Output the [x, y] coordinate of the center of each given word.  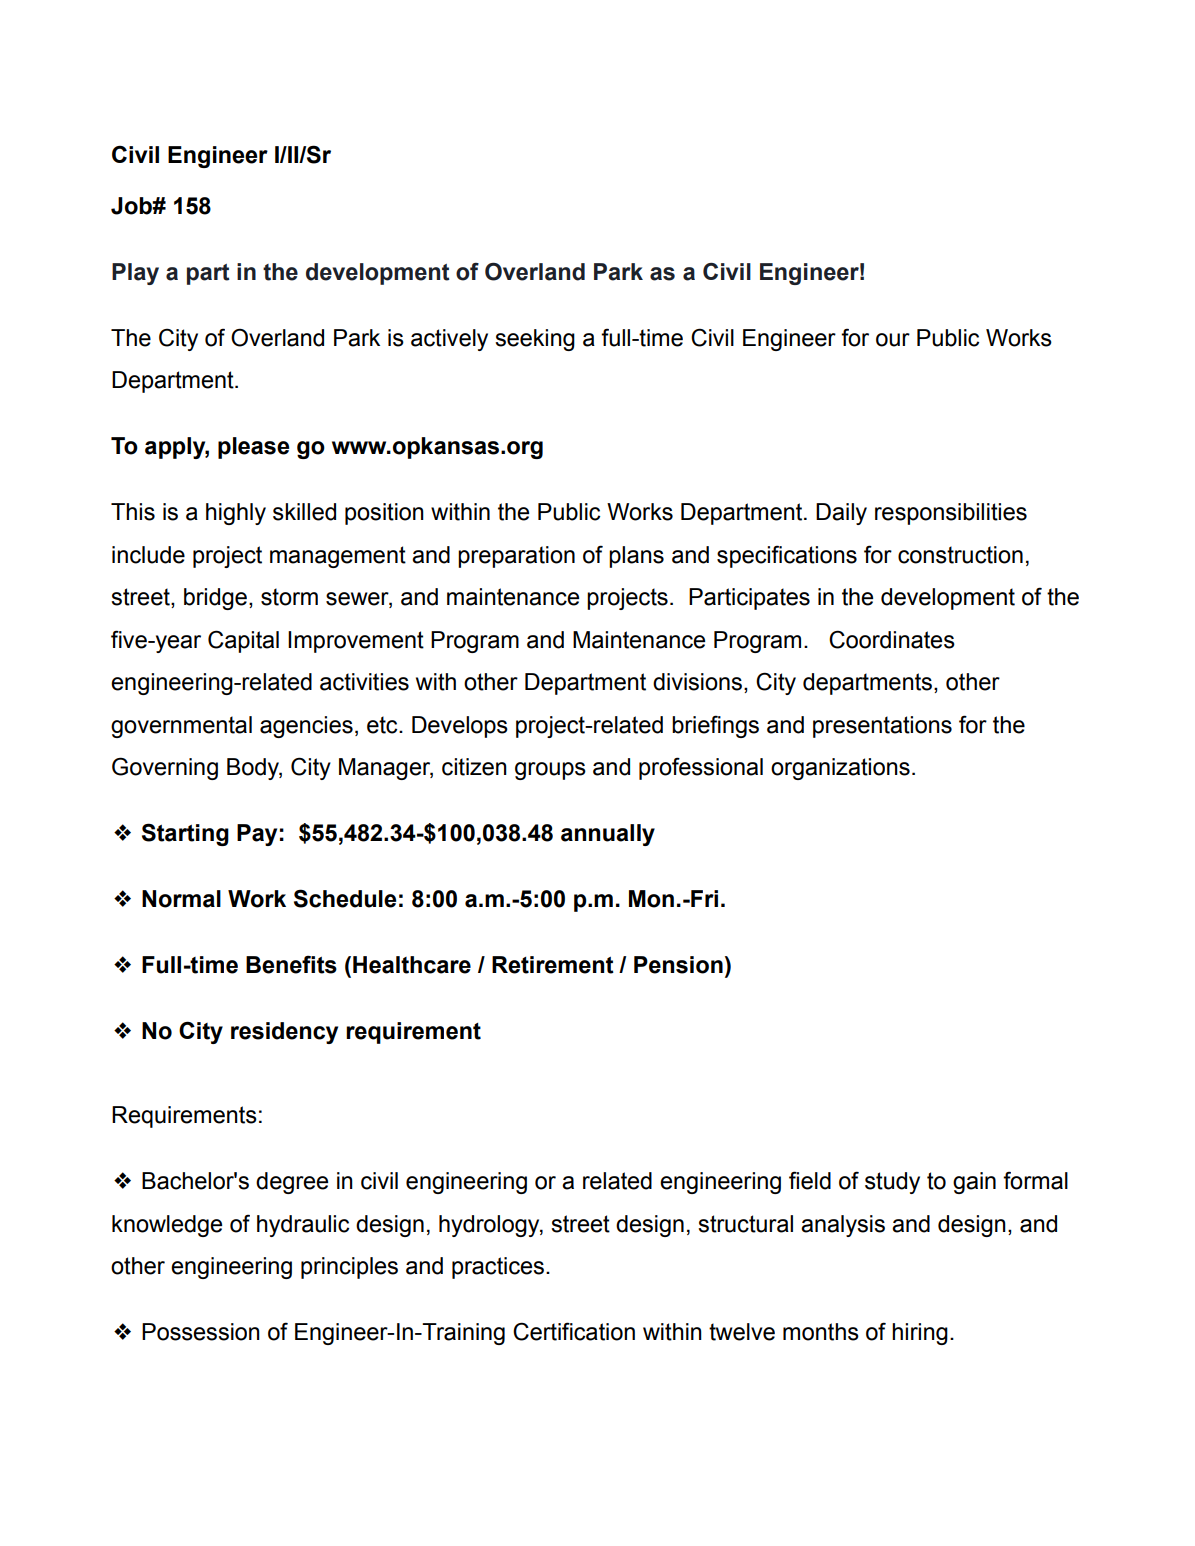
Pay [257, 835]
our [893, 340]
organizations [840, 769]
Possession [201, 1332]
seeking [535, 340]
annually [608, 835]
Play [135, 274]
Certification [574, 1331]
